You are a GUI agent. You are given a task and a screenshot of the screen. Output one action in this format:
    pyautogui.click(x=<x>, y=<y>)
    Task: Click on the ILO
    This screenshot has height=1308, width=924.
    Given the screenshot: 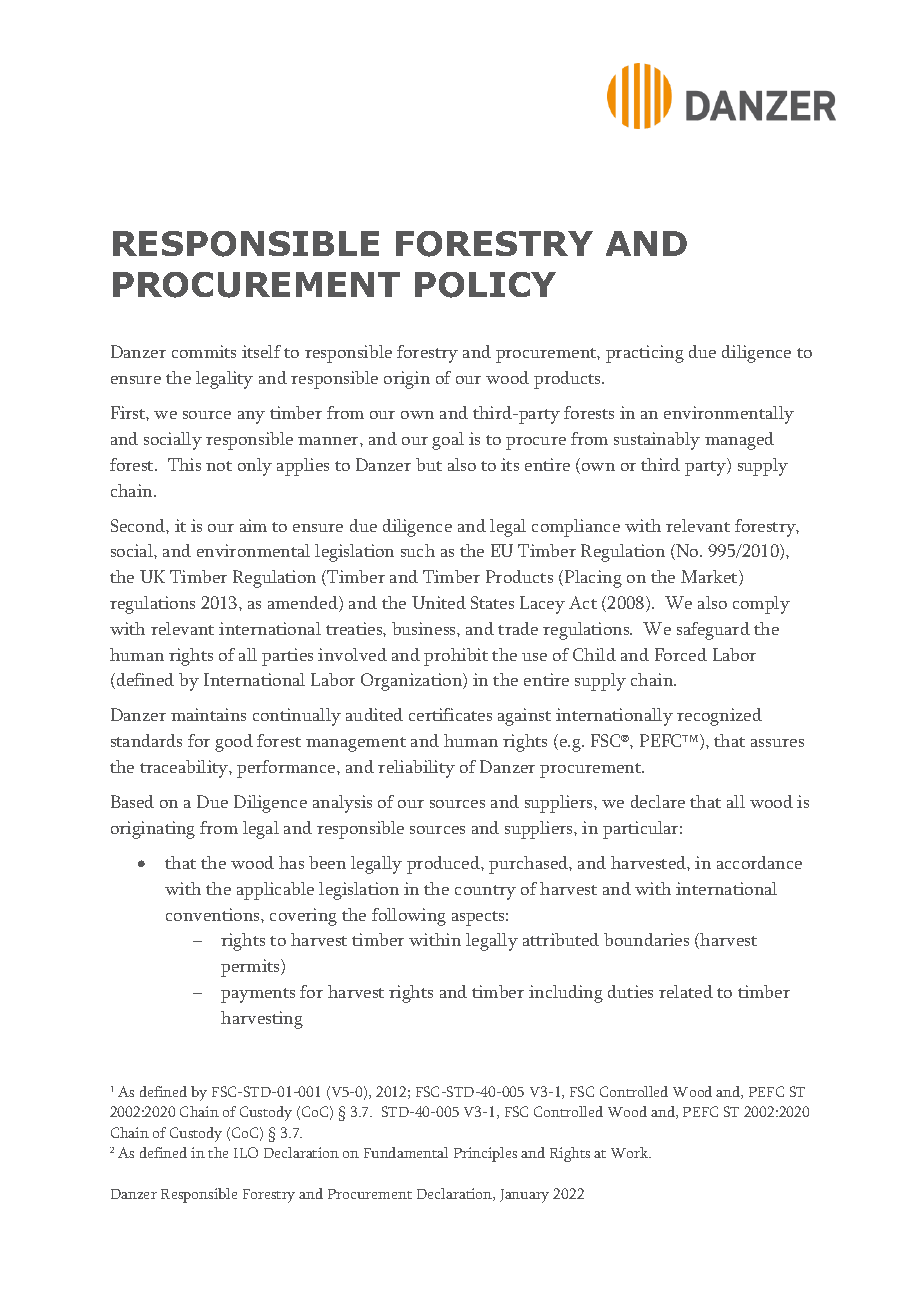 What is the action you would take?
    pyautogui.click(x=246, y=1152)
